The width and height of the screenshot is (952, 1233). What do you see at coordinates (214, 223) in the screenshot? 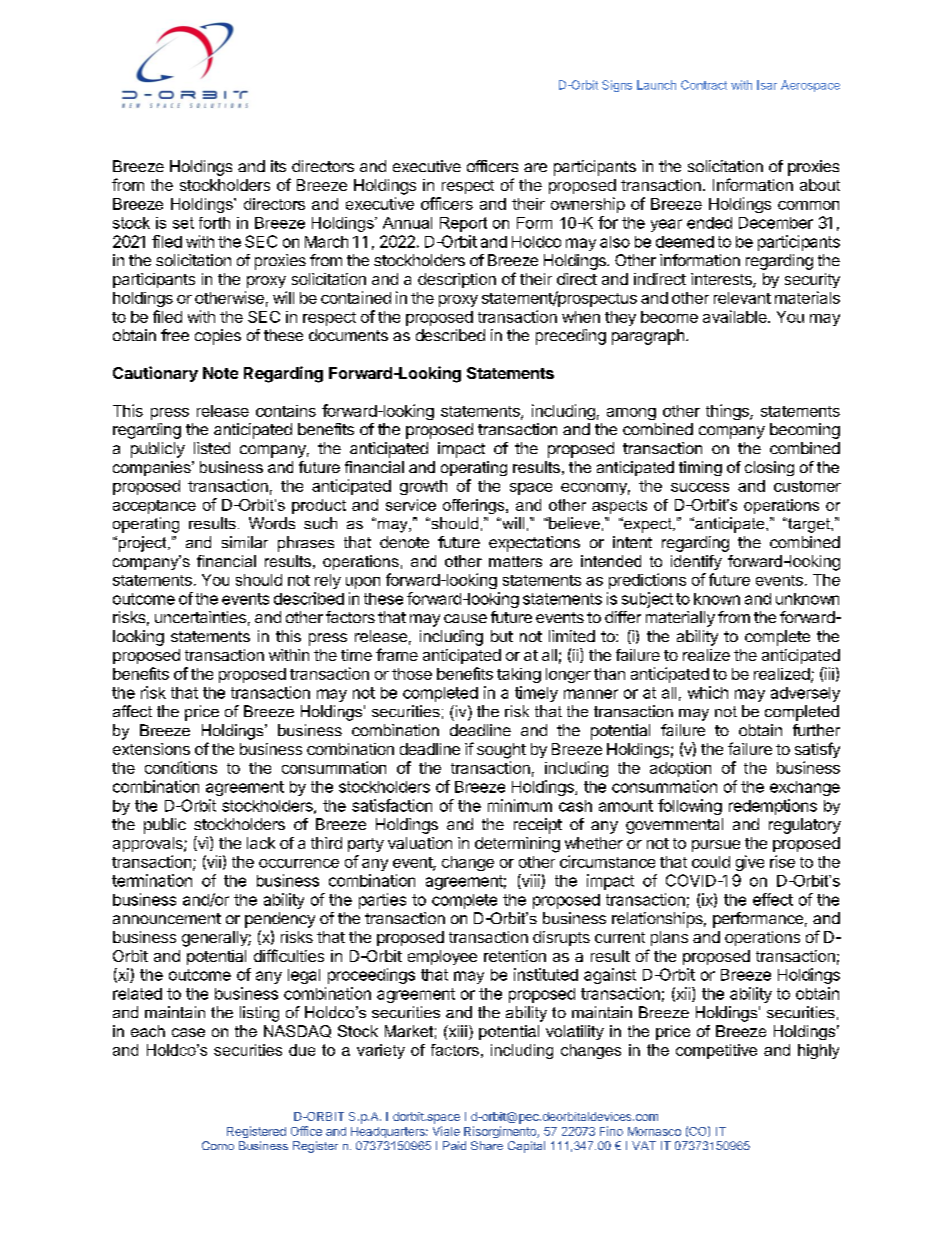
I see `forth` at bounding box center [214, 223].
